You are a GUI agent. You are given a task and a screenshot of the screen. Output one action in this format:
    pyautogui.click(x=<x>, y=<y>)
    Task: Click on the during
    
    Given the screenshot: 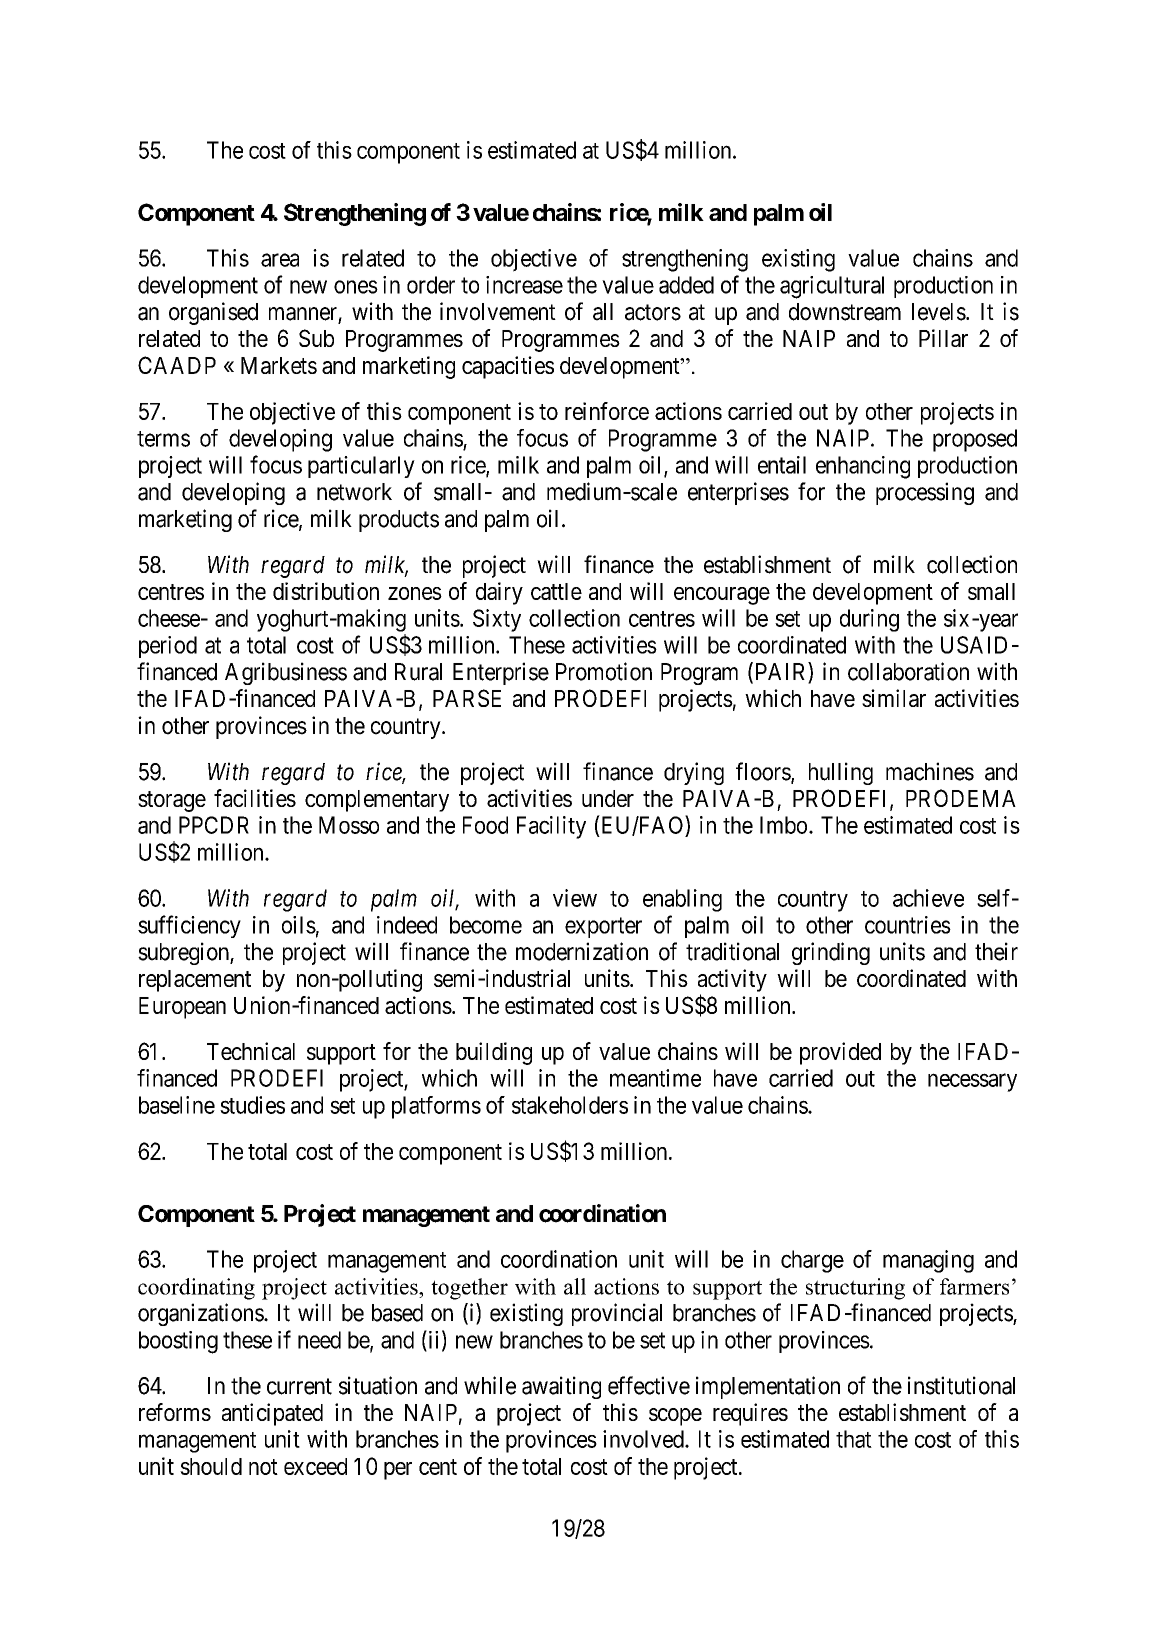 What is the action you would take?
    pyautogui.click(x=869, y=620)
